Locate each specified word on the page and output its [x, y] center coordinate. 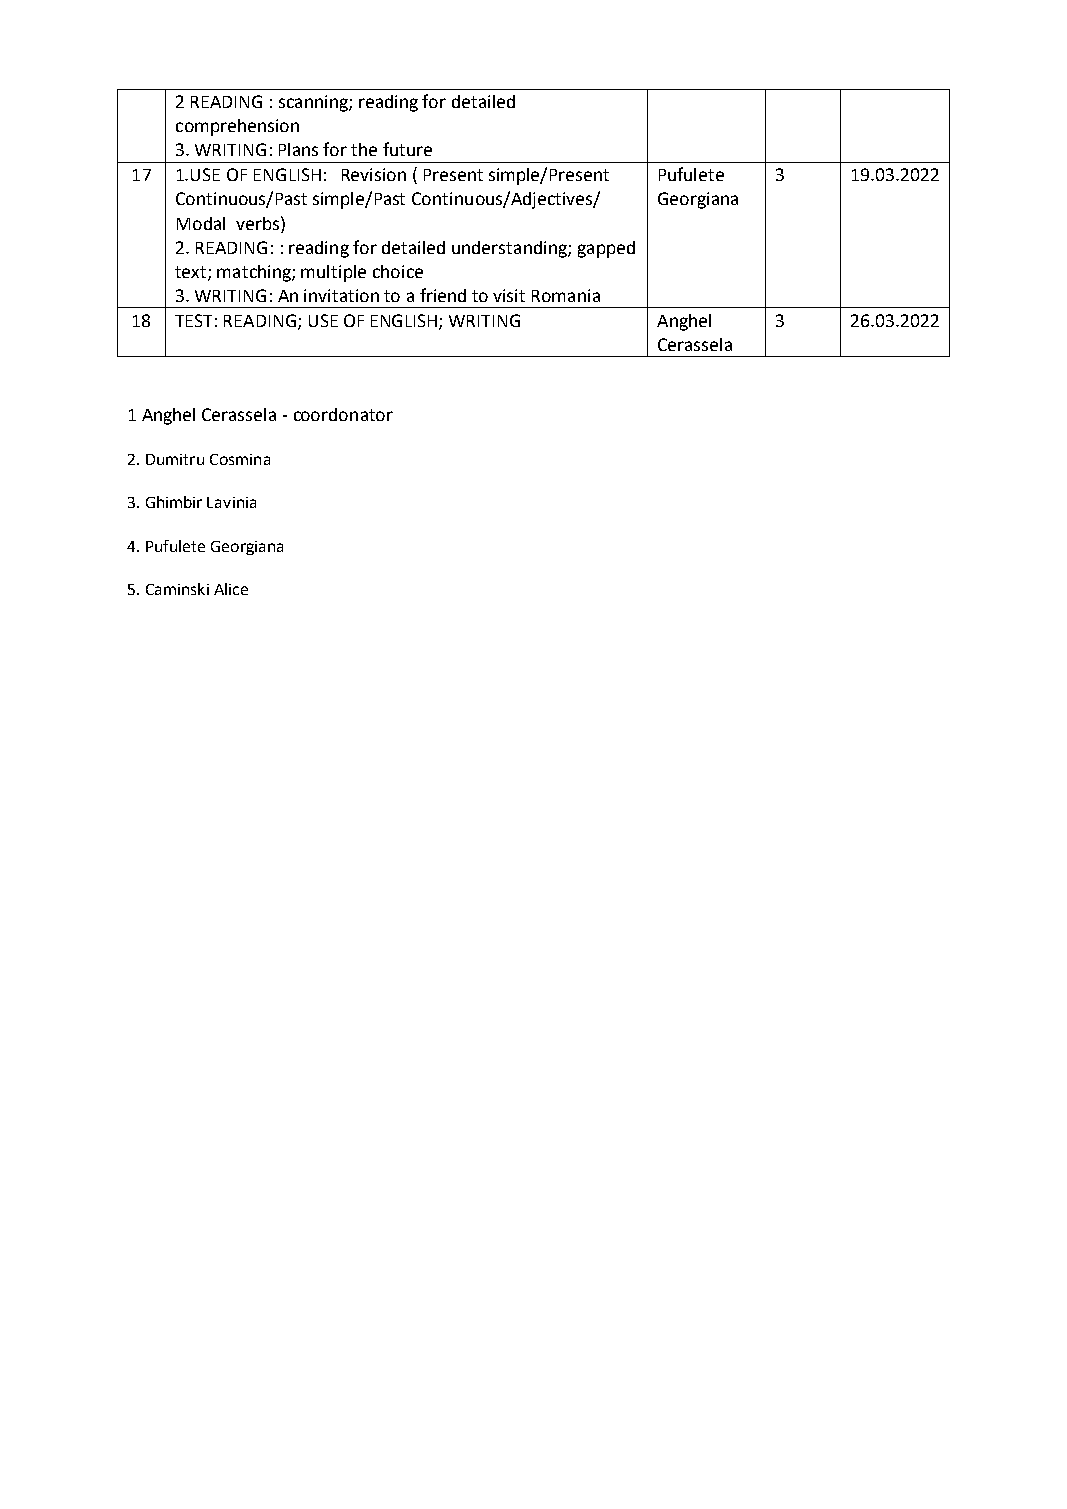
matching [255, 273]
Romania [566, 295]
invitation [341, 295]
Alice [231, 589]
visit [509, 295]
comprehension [237, 127]
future [407, 149]
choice [398, 271]
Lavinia [231, 502]
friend [443, 295]
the [364, 149]
